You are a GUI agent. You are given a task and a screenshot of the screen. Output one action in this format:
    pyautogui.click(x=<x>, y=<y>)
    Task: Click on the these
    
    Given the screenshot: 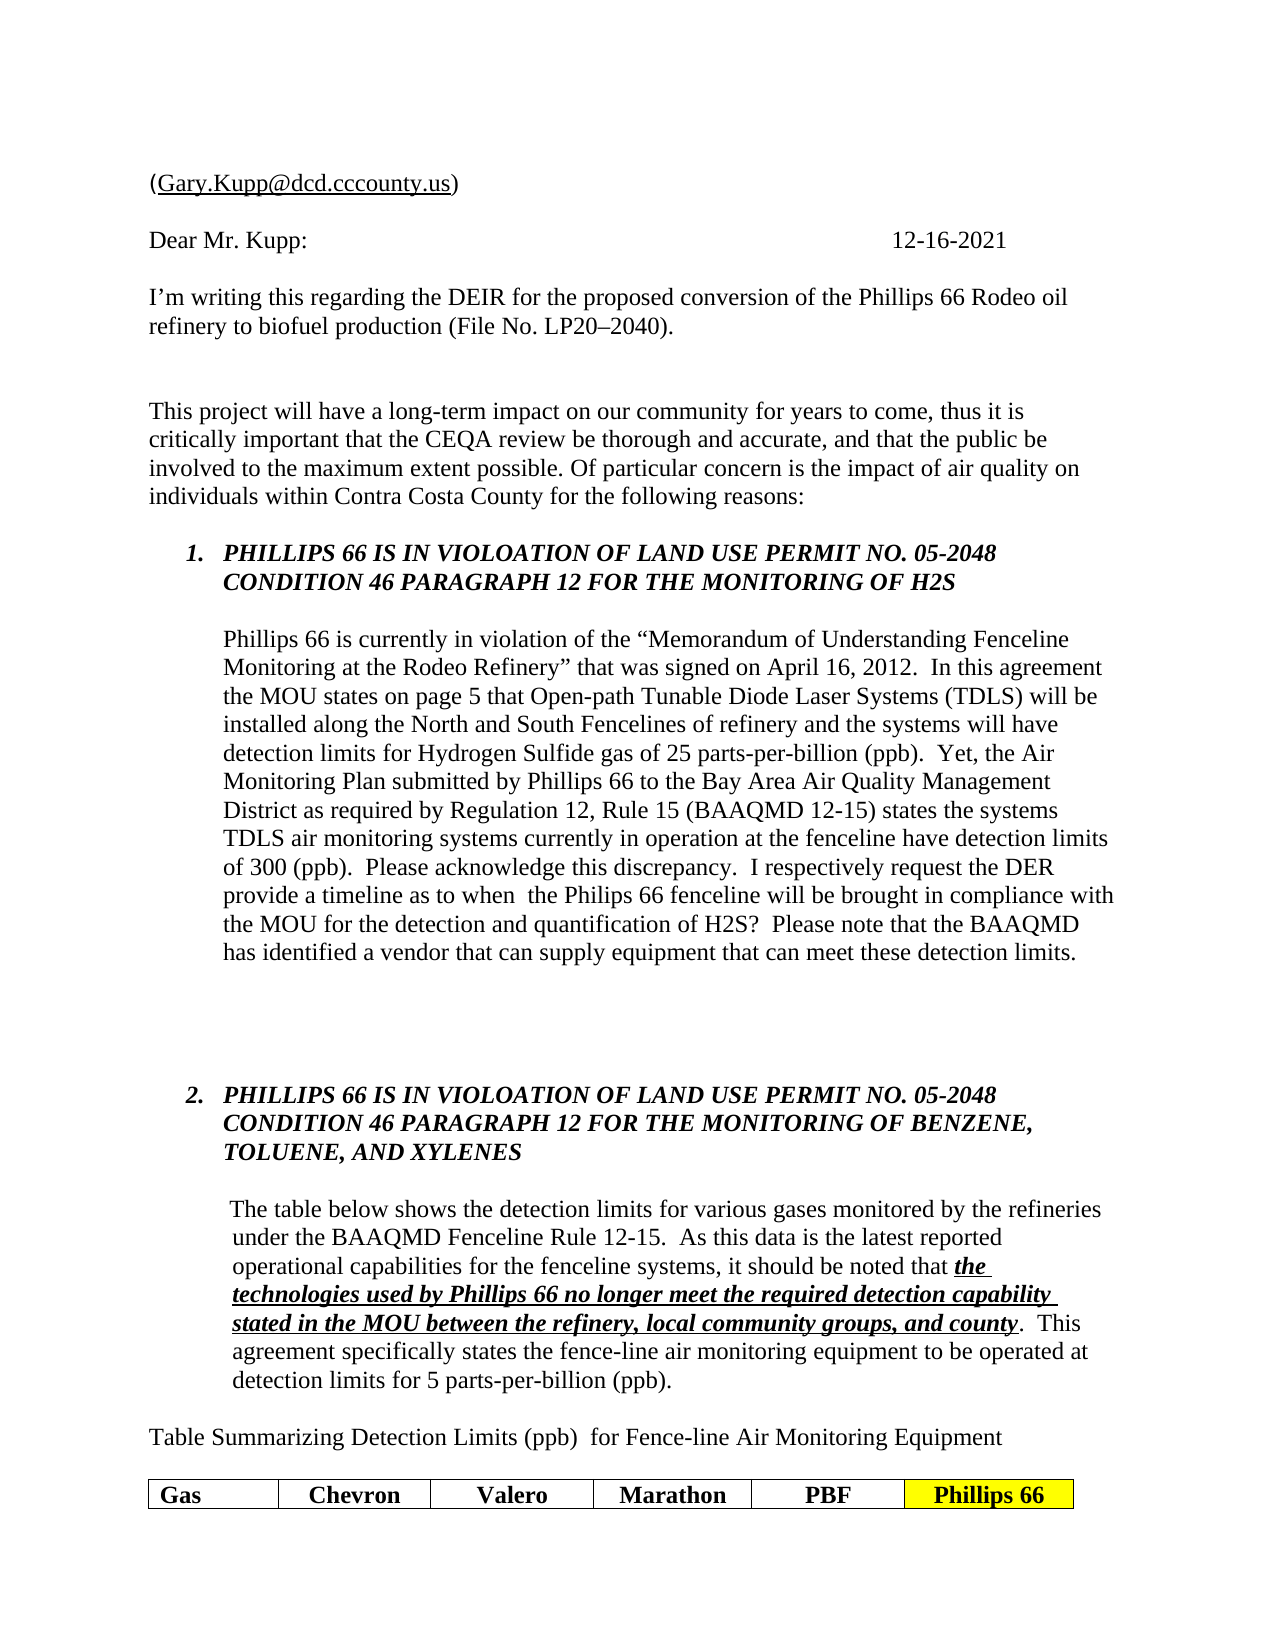 What is the action you would take?
    pyautogui.click(x=885, y=952)
